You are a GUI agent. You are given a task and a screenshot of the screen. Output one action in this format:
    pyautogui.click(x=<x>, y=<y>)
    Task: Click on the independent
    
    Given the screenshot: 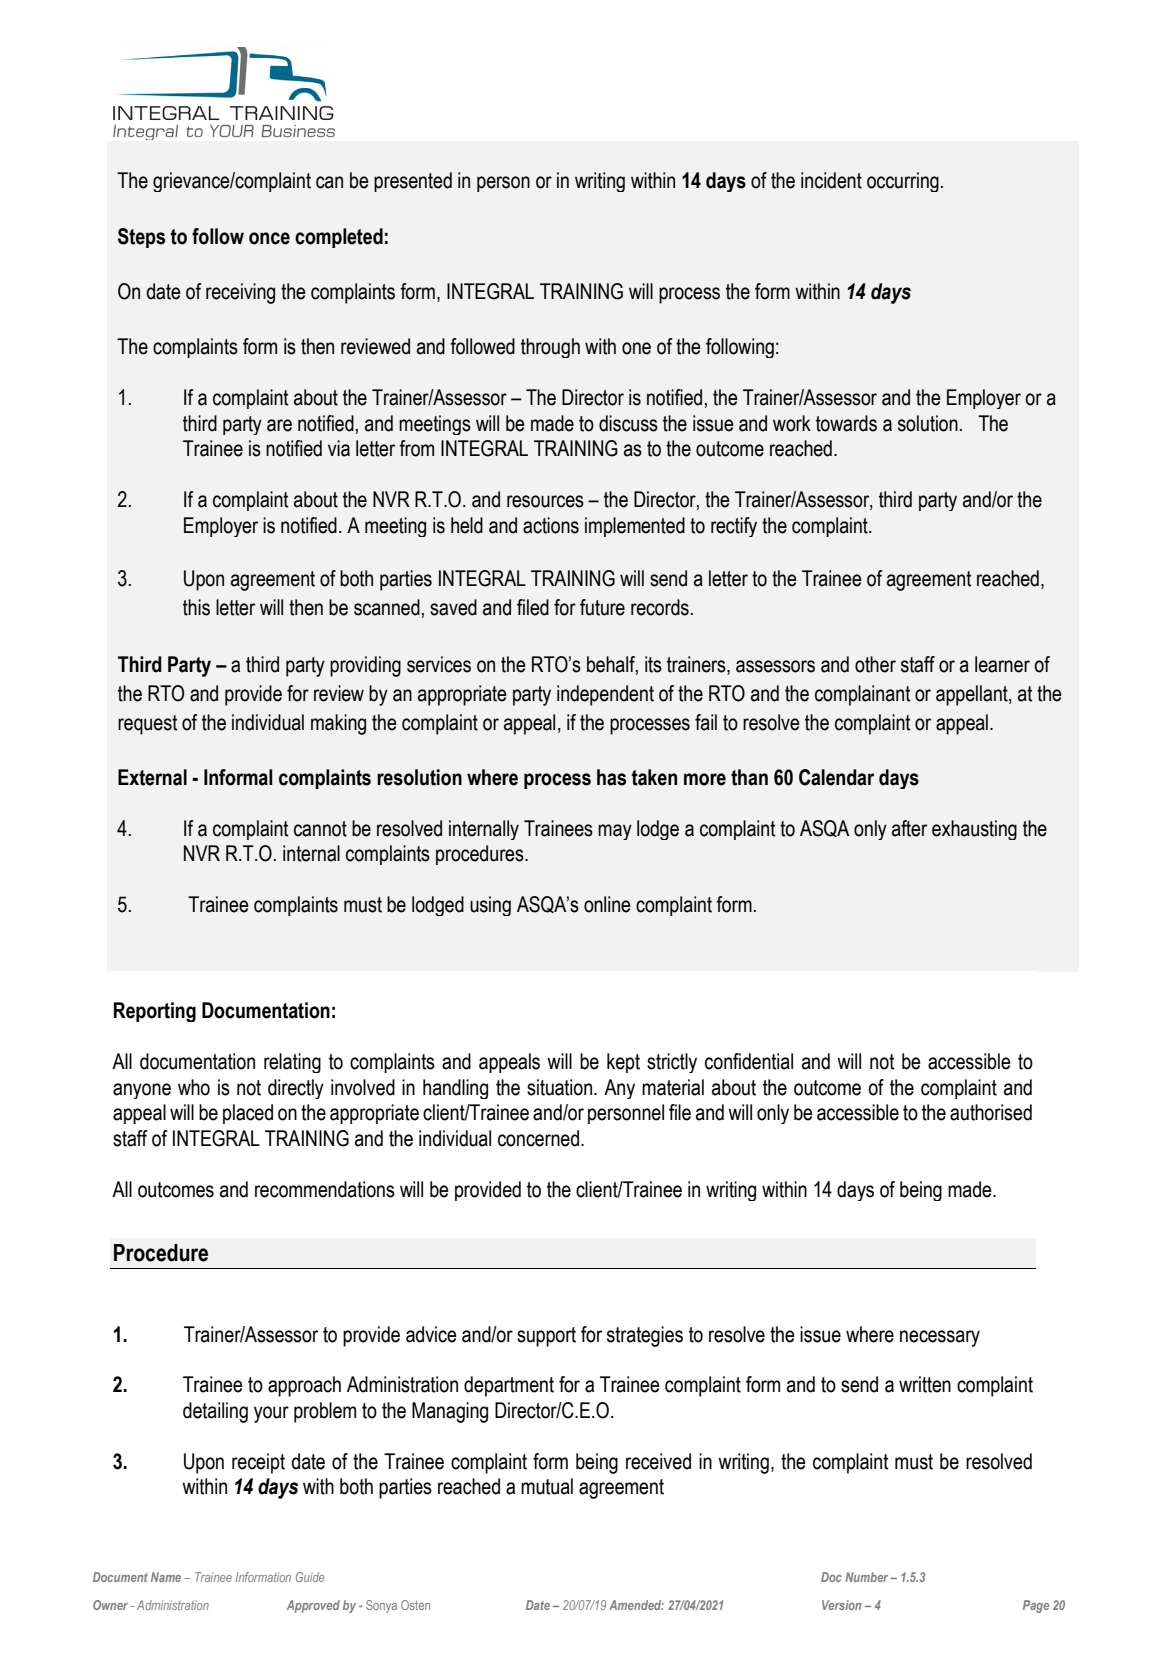 What is the action you would take?
    pyautogui.click(x=605, y=695)
